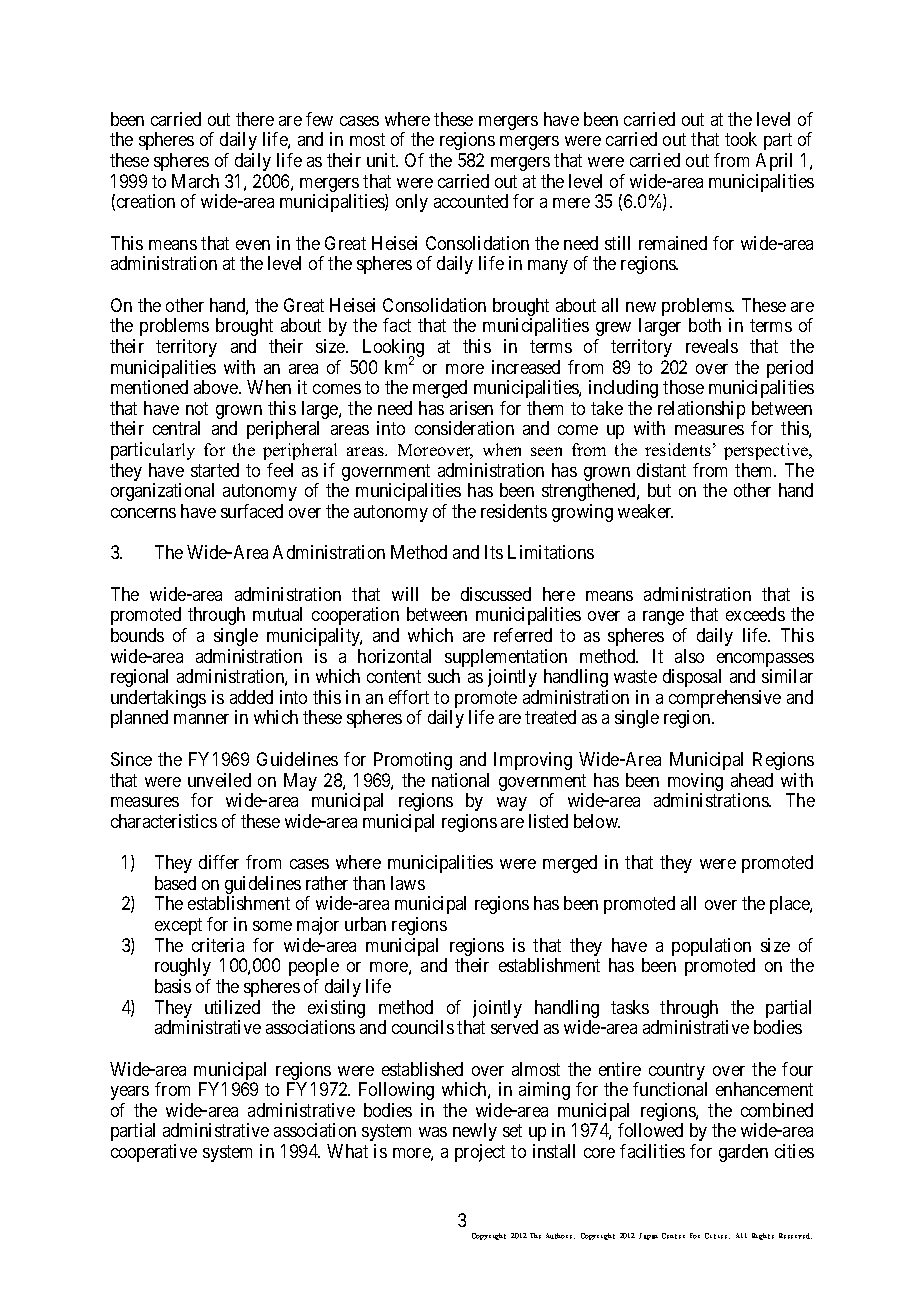  I want to click on started, so click(215, 470).
